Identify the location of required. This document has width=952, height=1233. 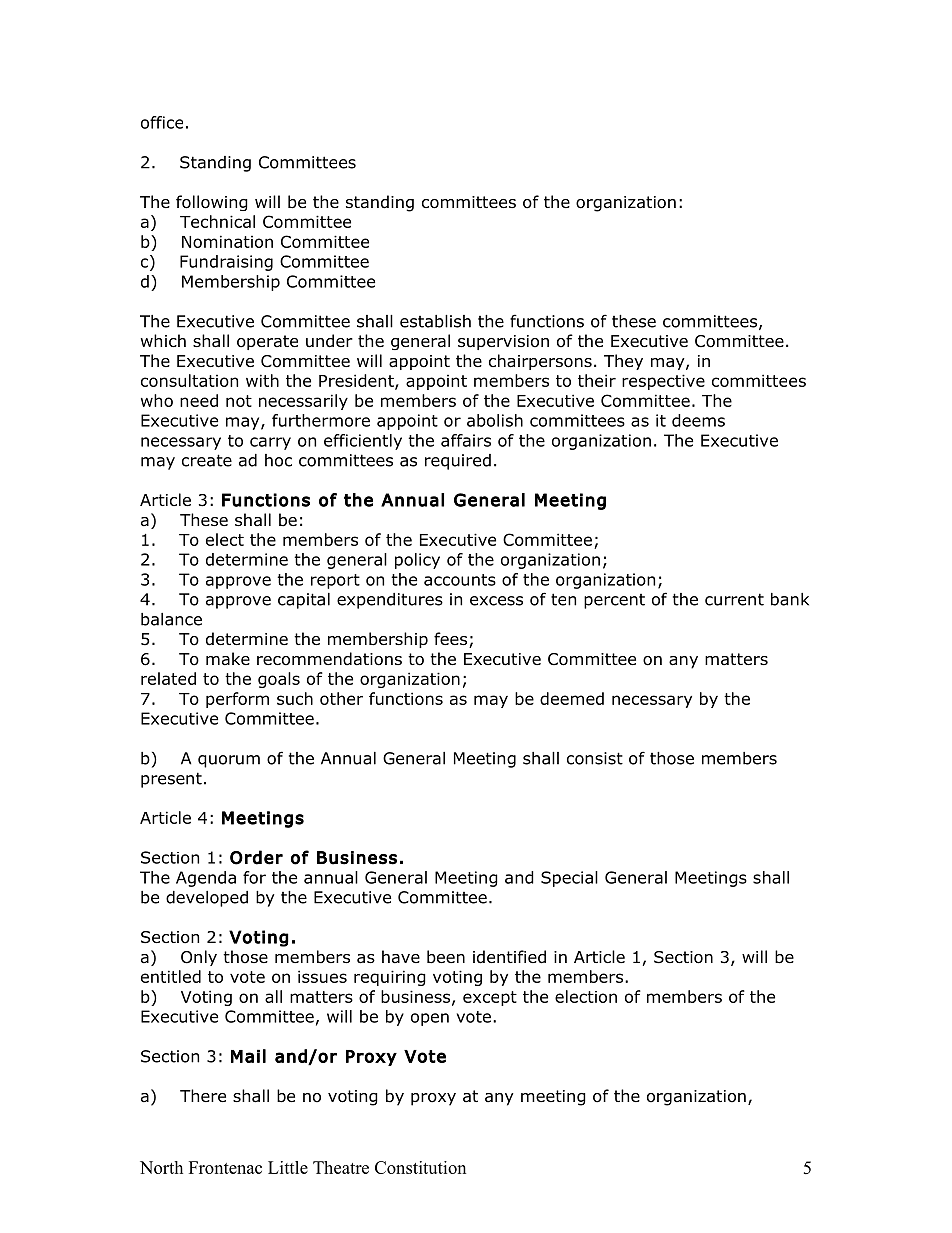
(458, 462).
